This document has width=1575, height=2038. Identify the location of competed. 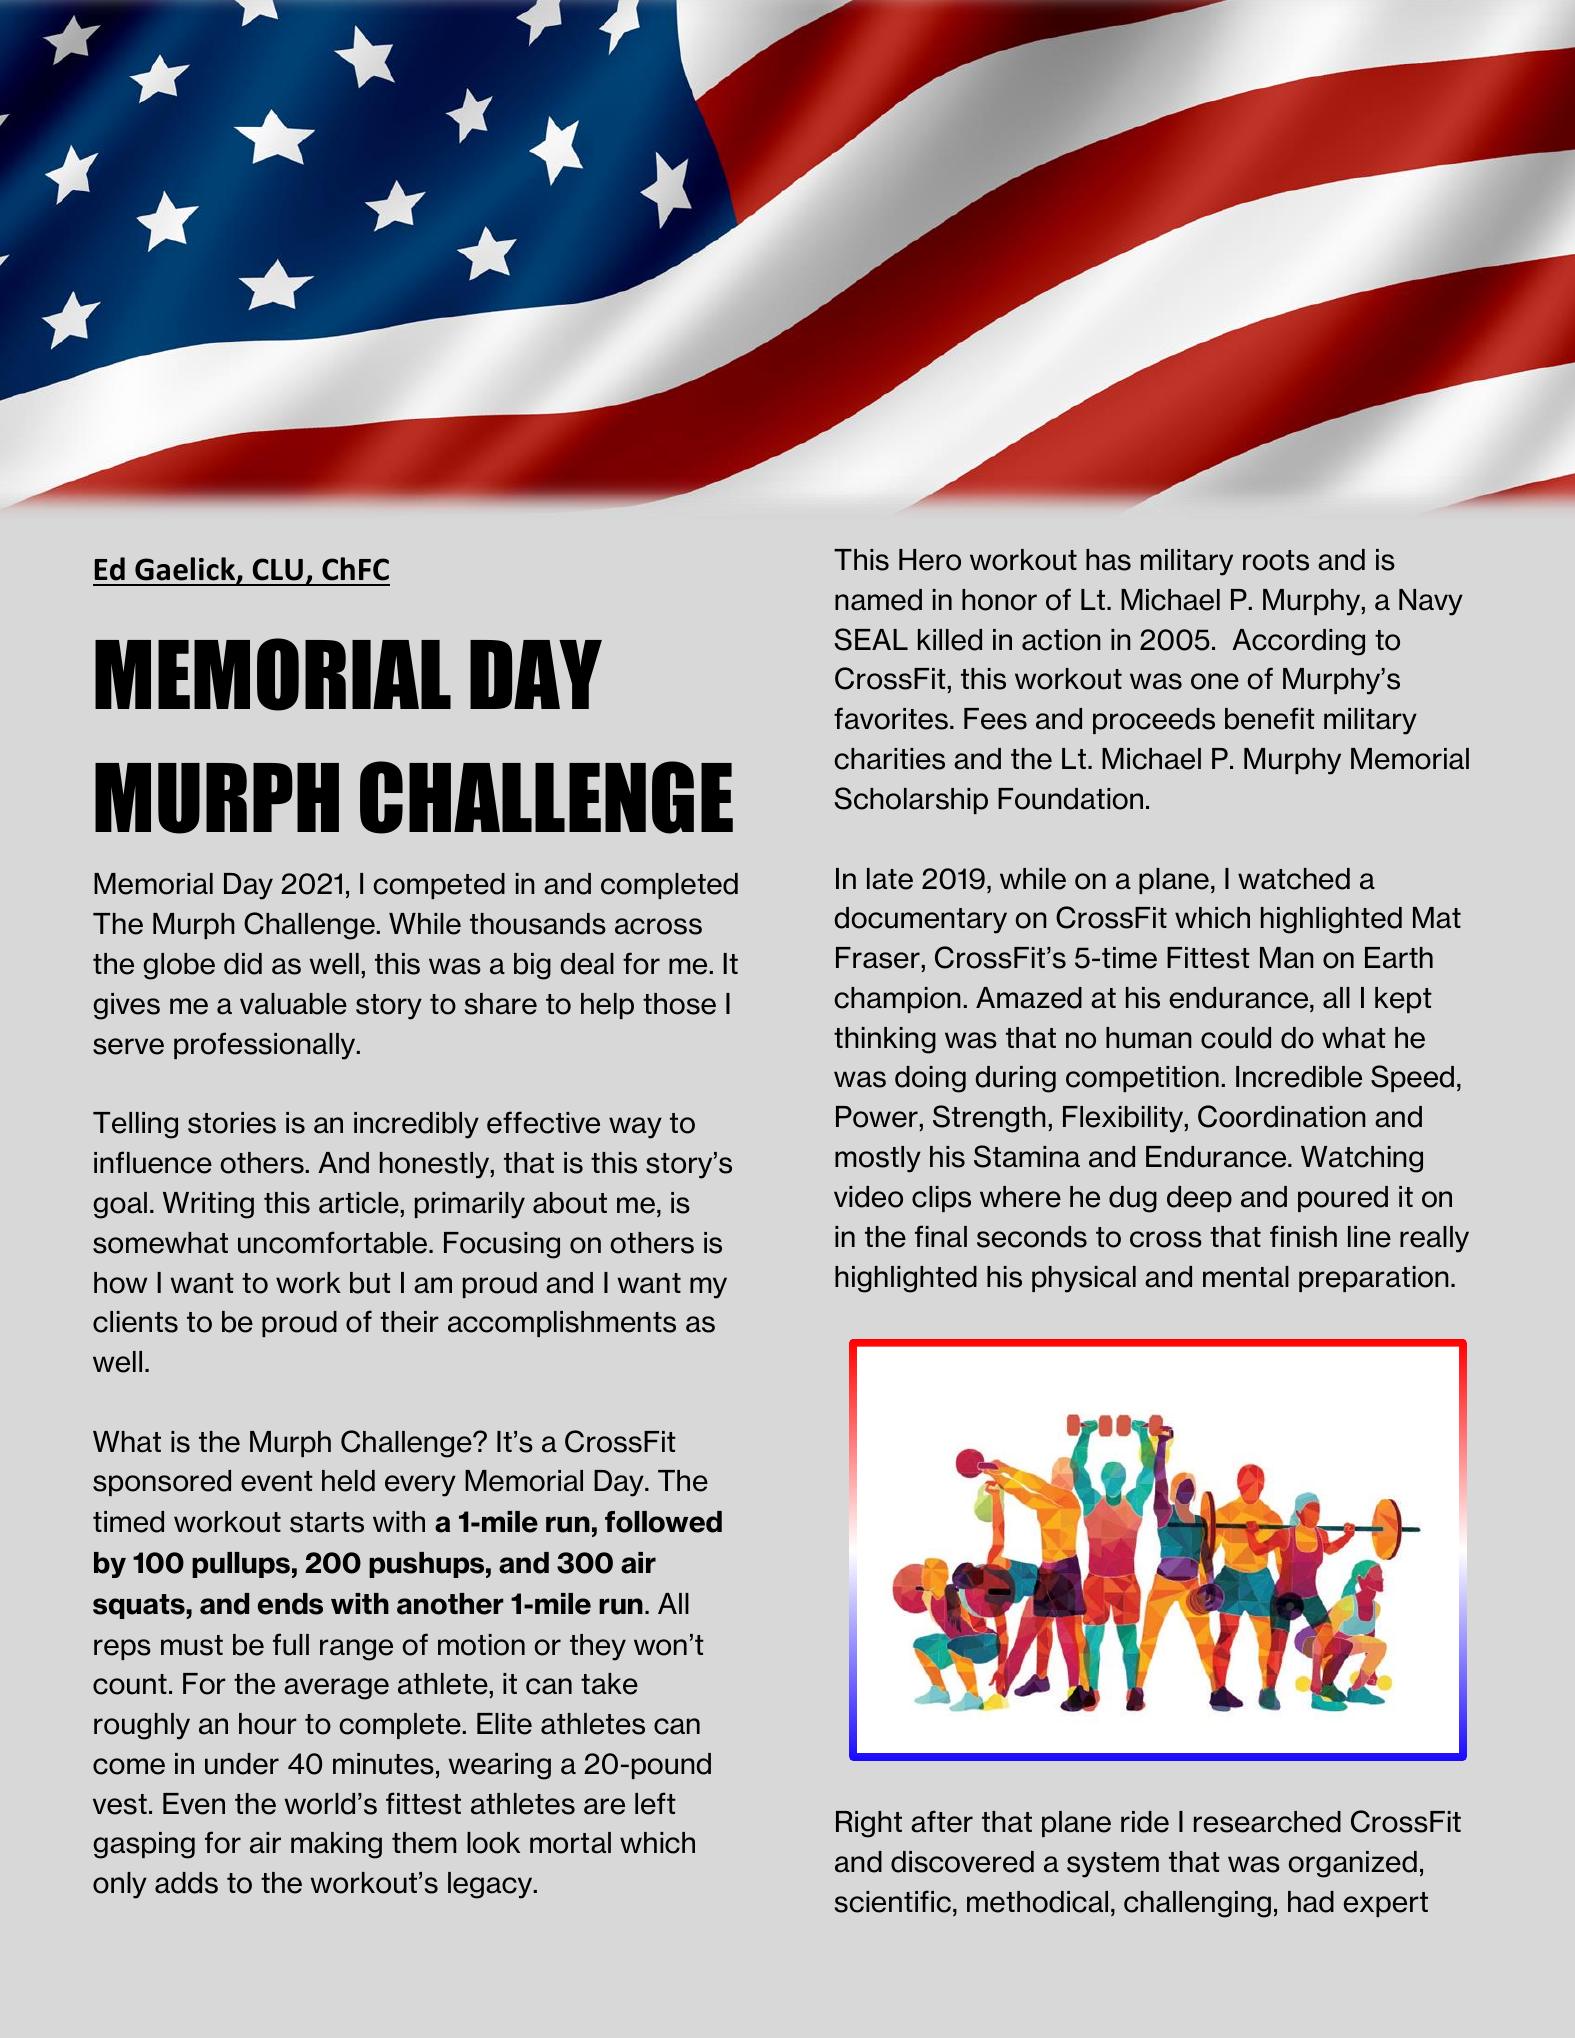
(439, 886).
